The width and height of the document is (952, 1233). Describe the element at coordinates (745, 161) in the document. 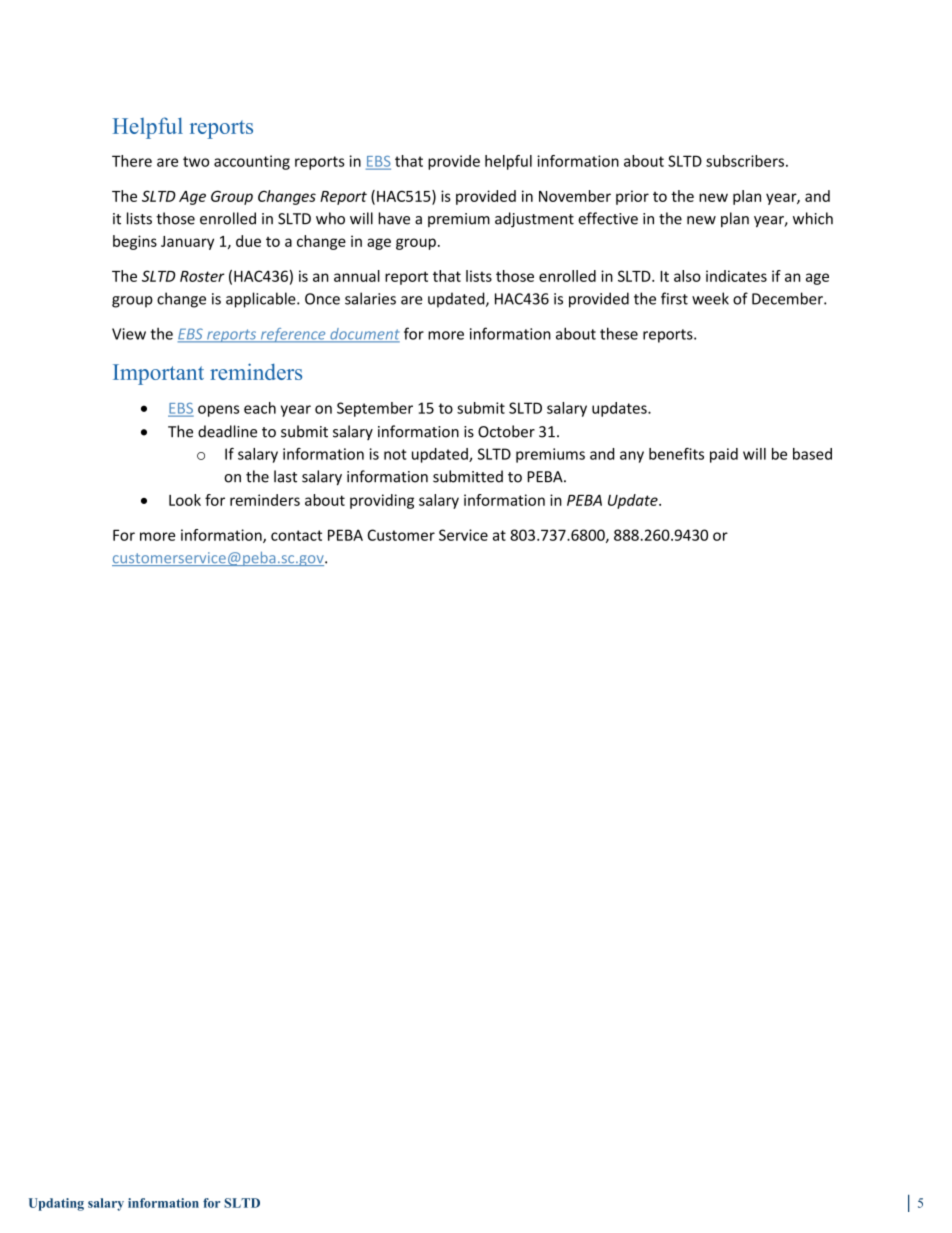

I see `subscribers` at that location.
